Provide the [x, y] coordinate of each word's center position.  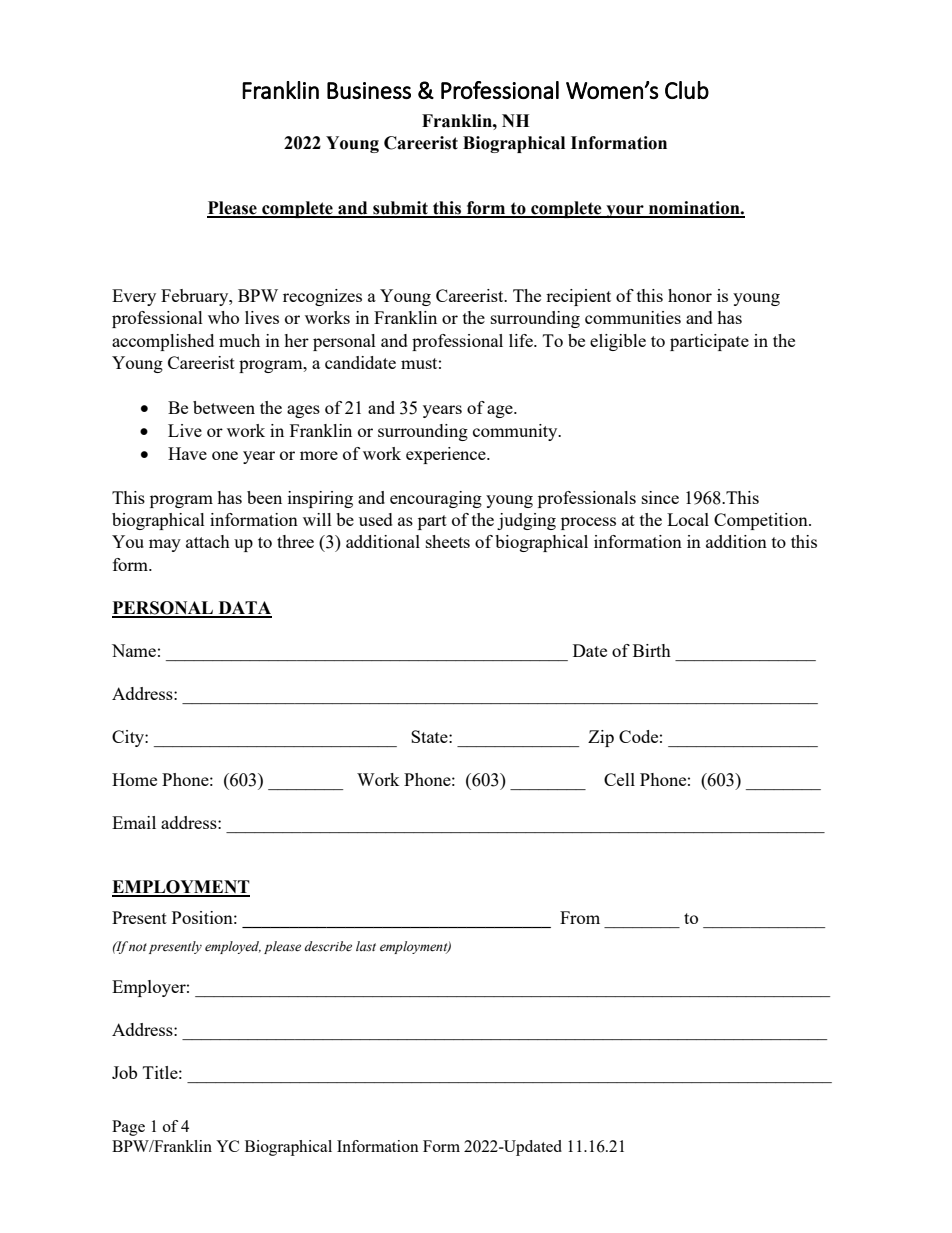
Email [134, 822]
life [522, 340]
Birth [652, 650]
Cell [619, 779]
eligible [618, 342]
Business [369, 90]
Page [128, 1128]
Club [687, 90]
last [366, 946]
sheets [448, 541]
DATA [244, 609]
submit [400, 209]
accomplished [163, 342]
